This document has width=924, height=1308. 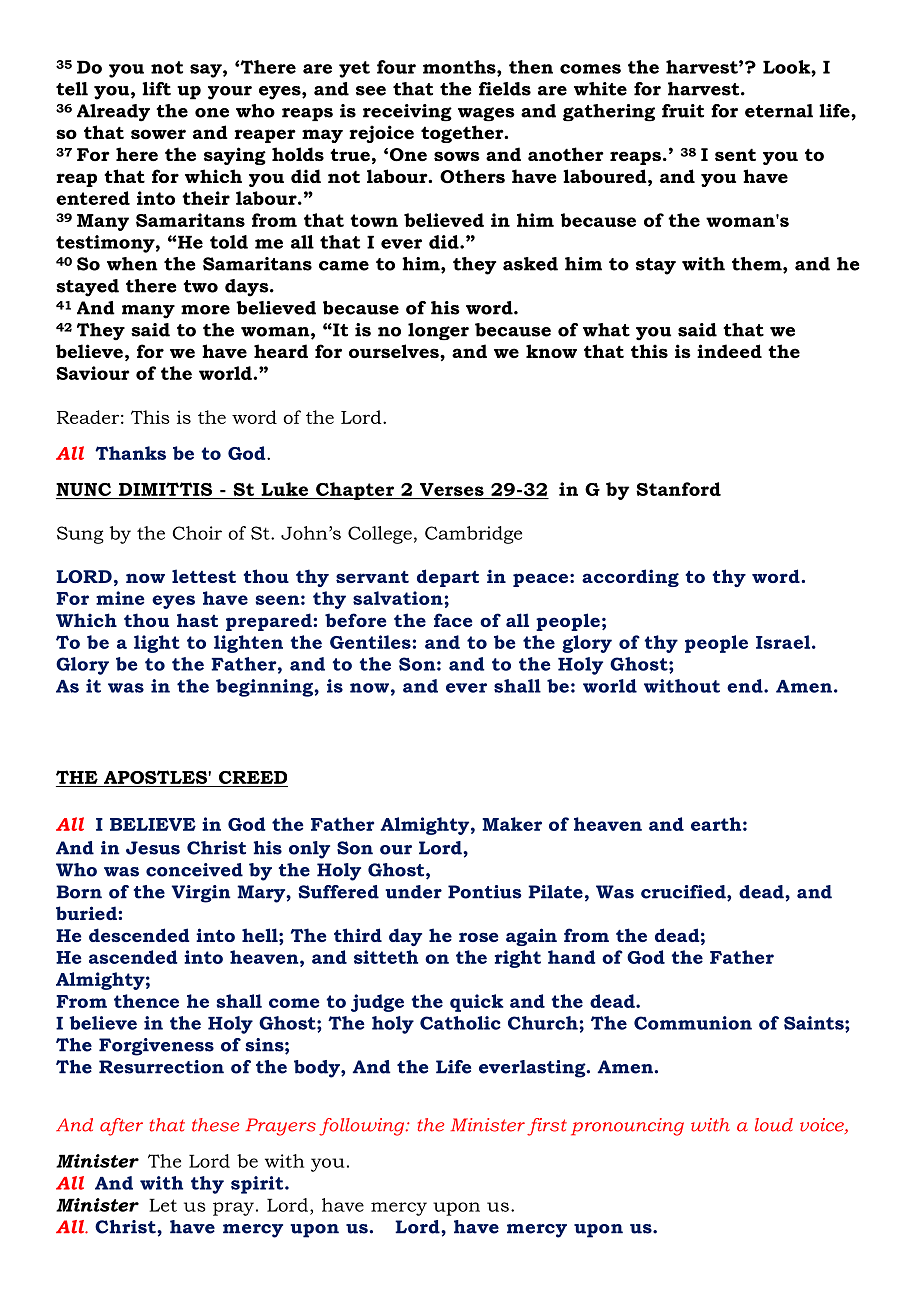 What do you see at coordinates (486, 114) in the document?
I see `wages` at bounding box center [486, 114].
